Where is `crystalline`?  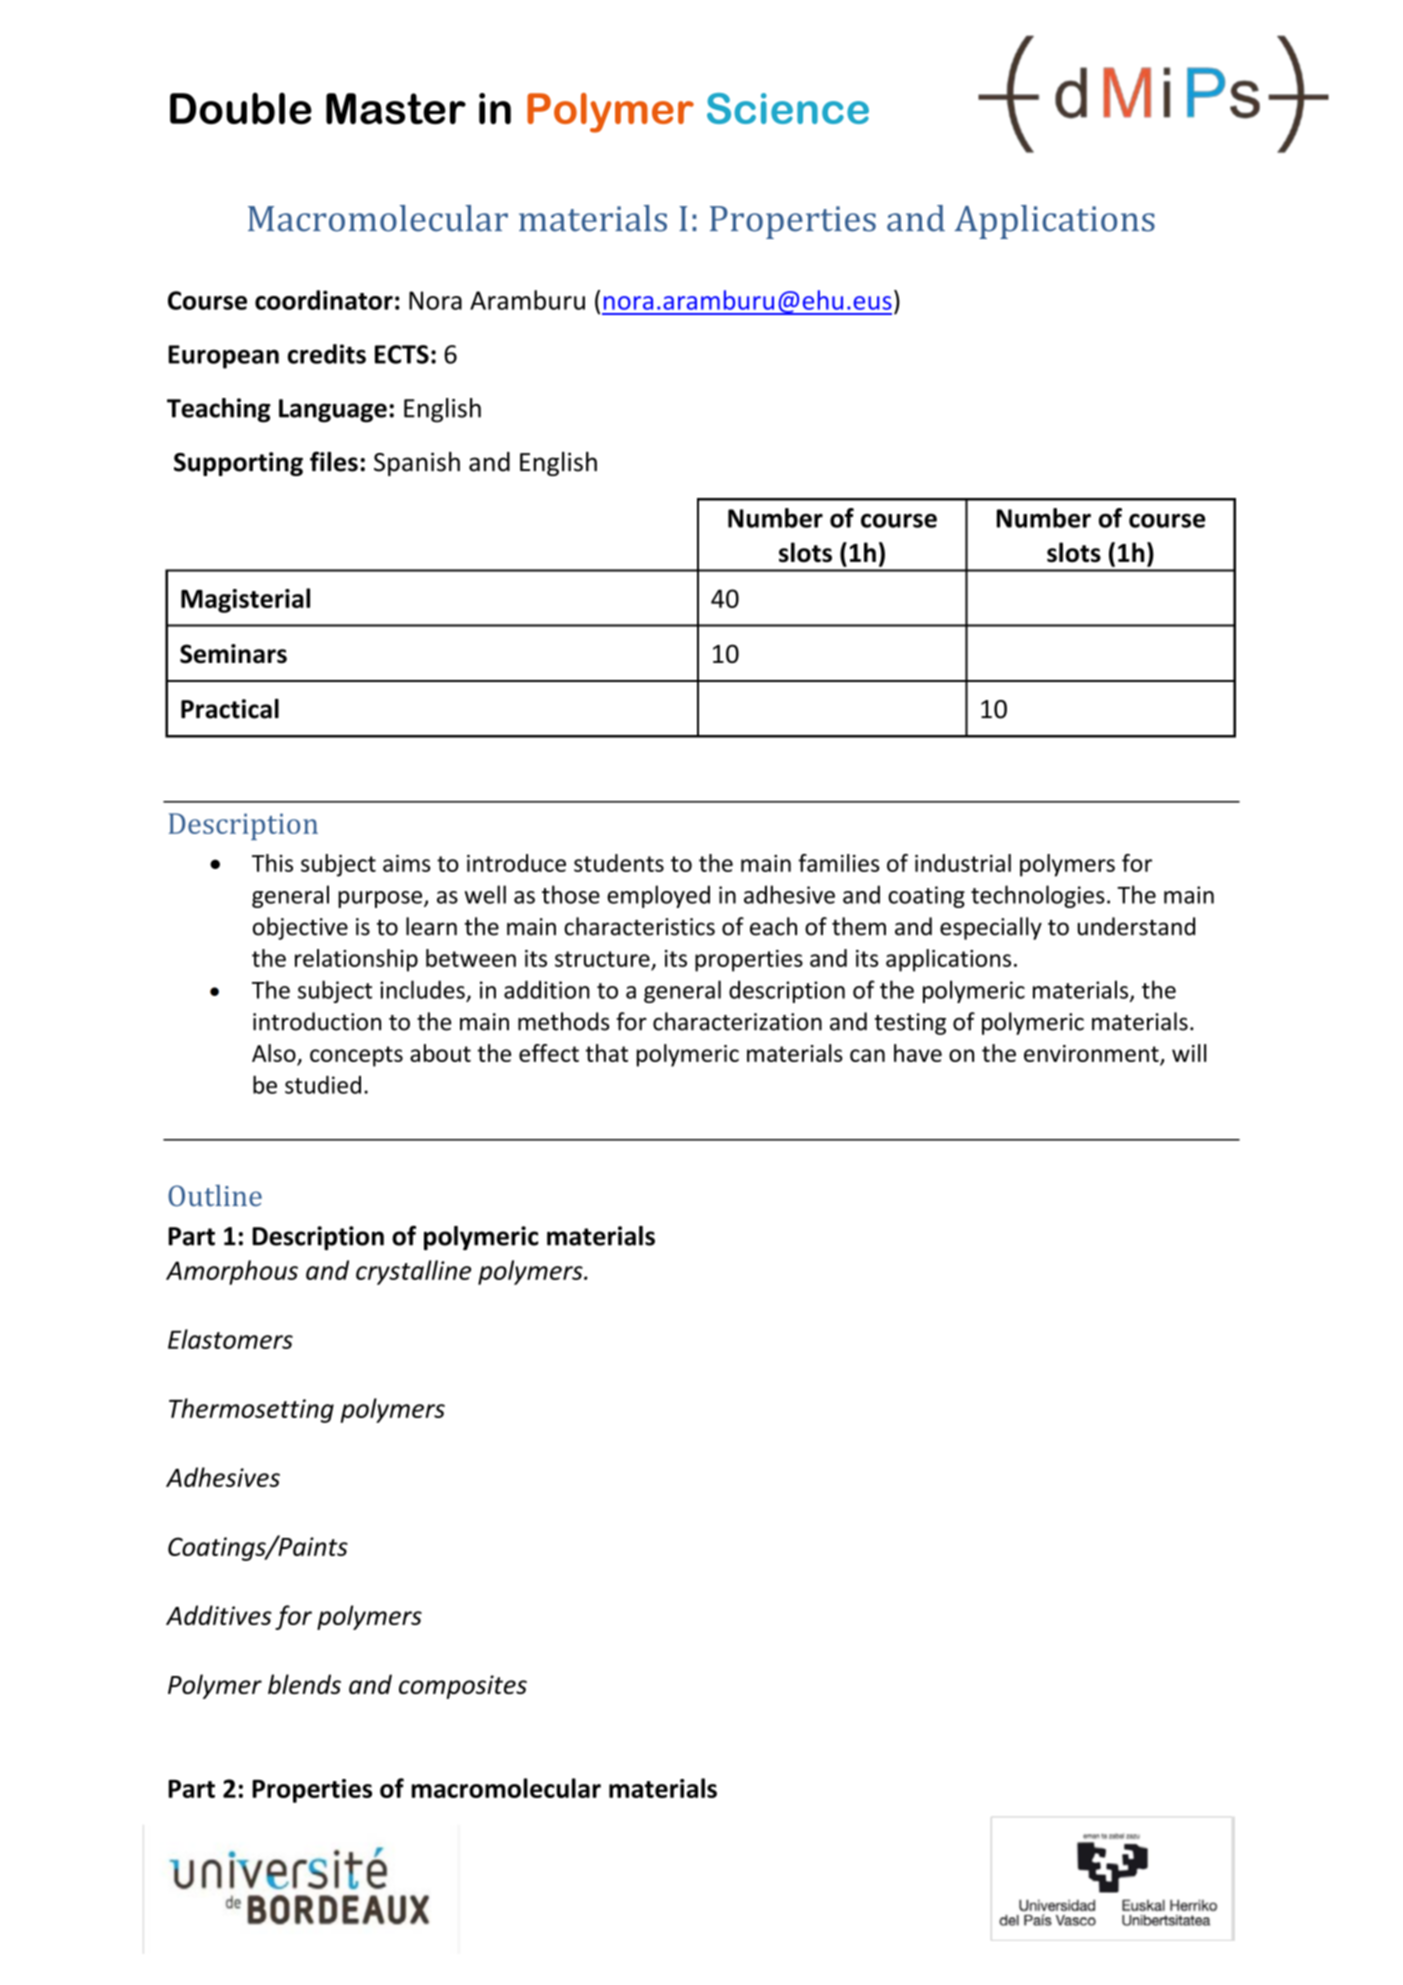 crystalline is located at coordinates (413, 1272).
